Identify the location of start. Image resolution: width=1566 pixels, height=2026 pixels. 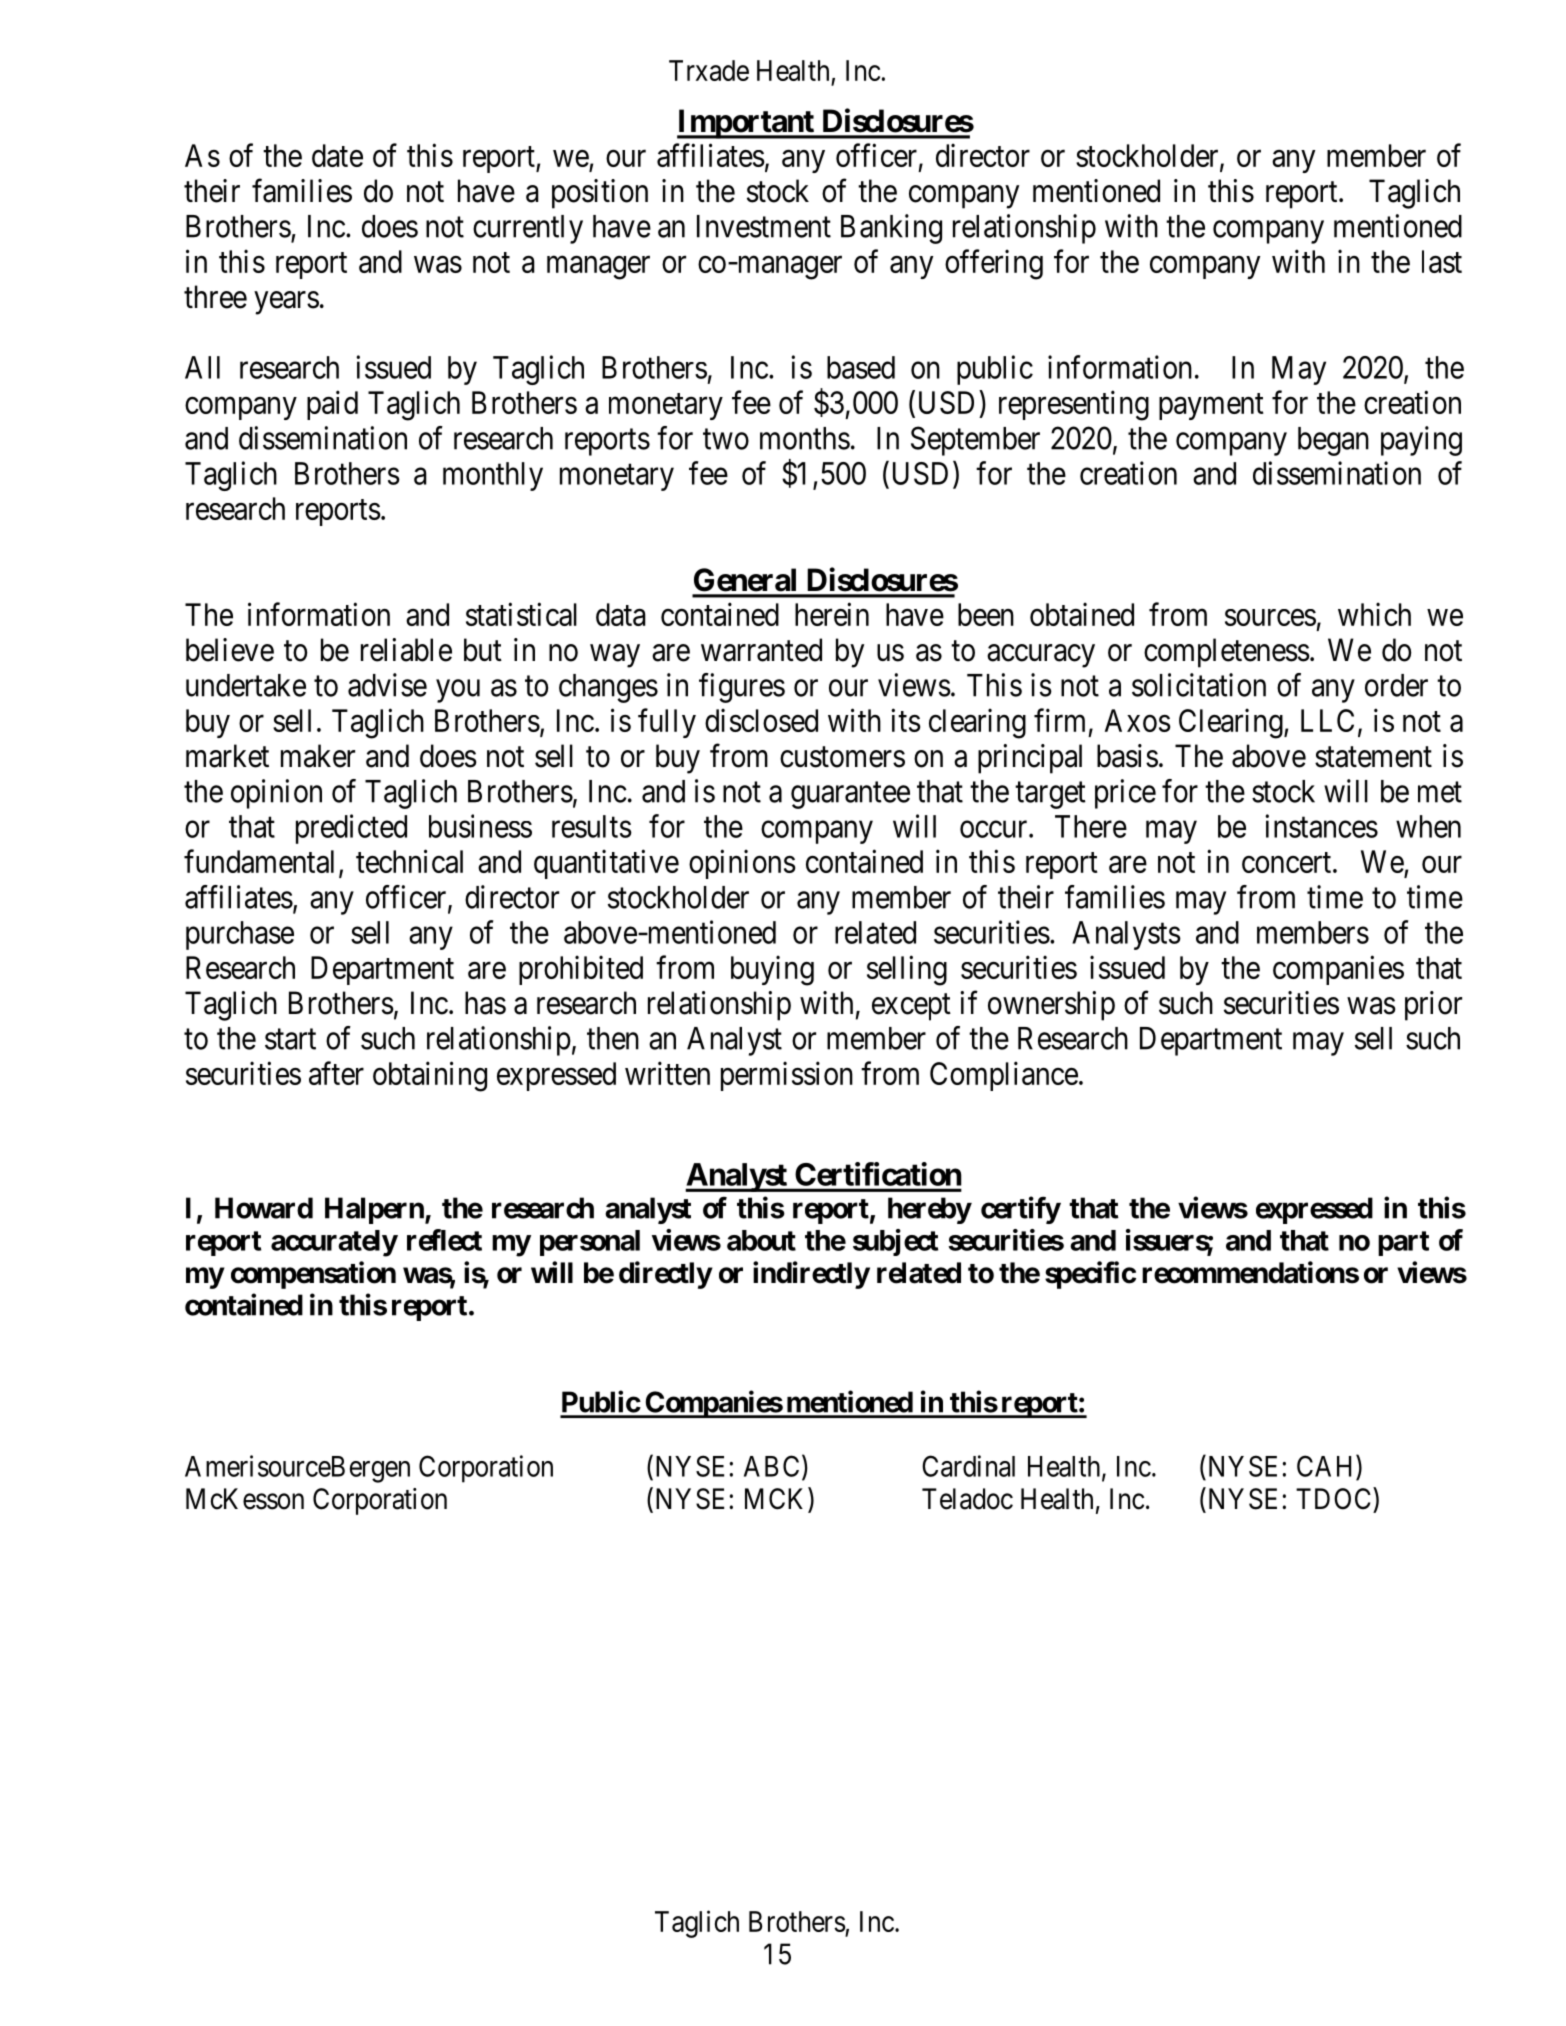
(290, 1039).
